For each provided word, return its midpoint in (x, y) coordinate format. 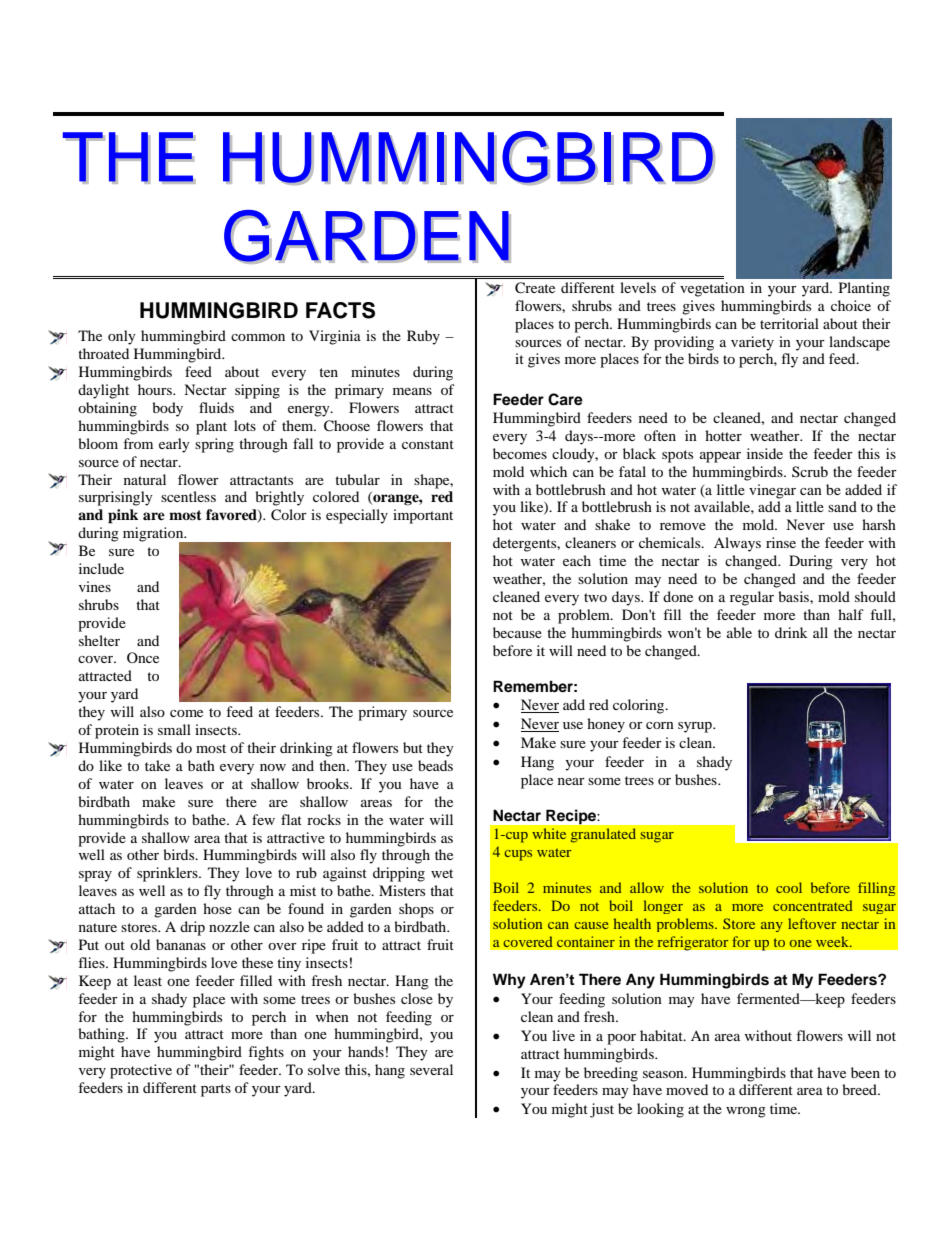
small (174, 729)
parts (216, 1090)
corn (660, 725)
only (122, 337)
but (413, 747)
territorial (789, 323)
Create (535, 288)
